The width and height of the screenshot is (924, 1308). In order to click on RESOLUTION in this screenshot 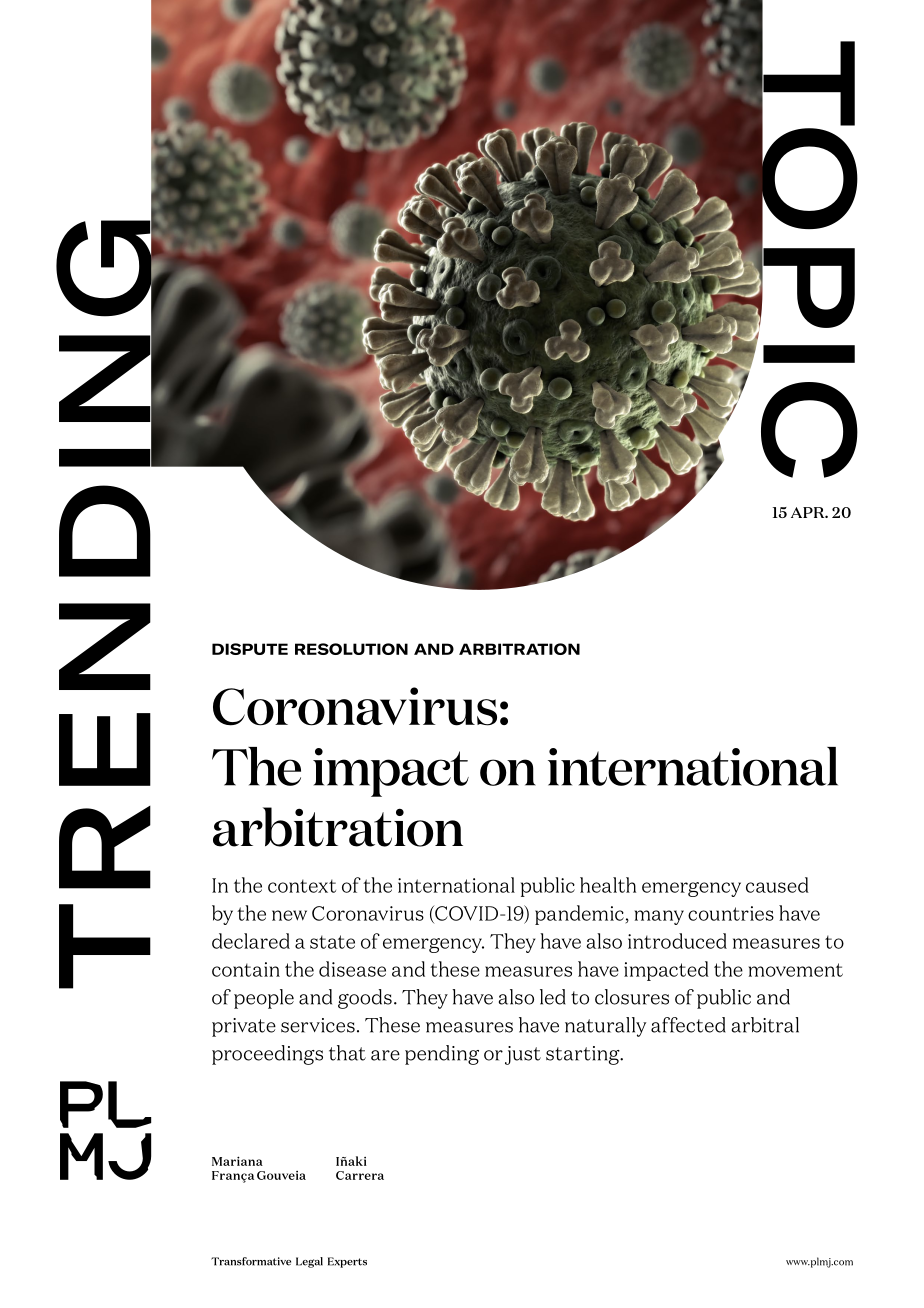, I will do `click(351, 649)`.
